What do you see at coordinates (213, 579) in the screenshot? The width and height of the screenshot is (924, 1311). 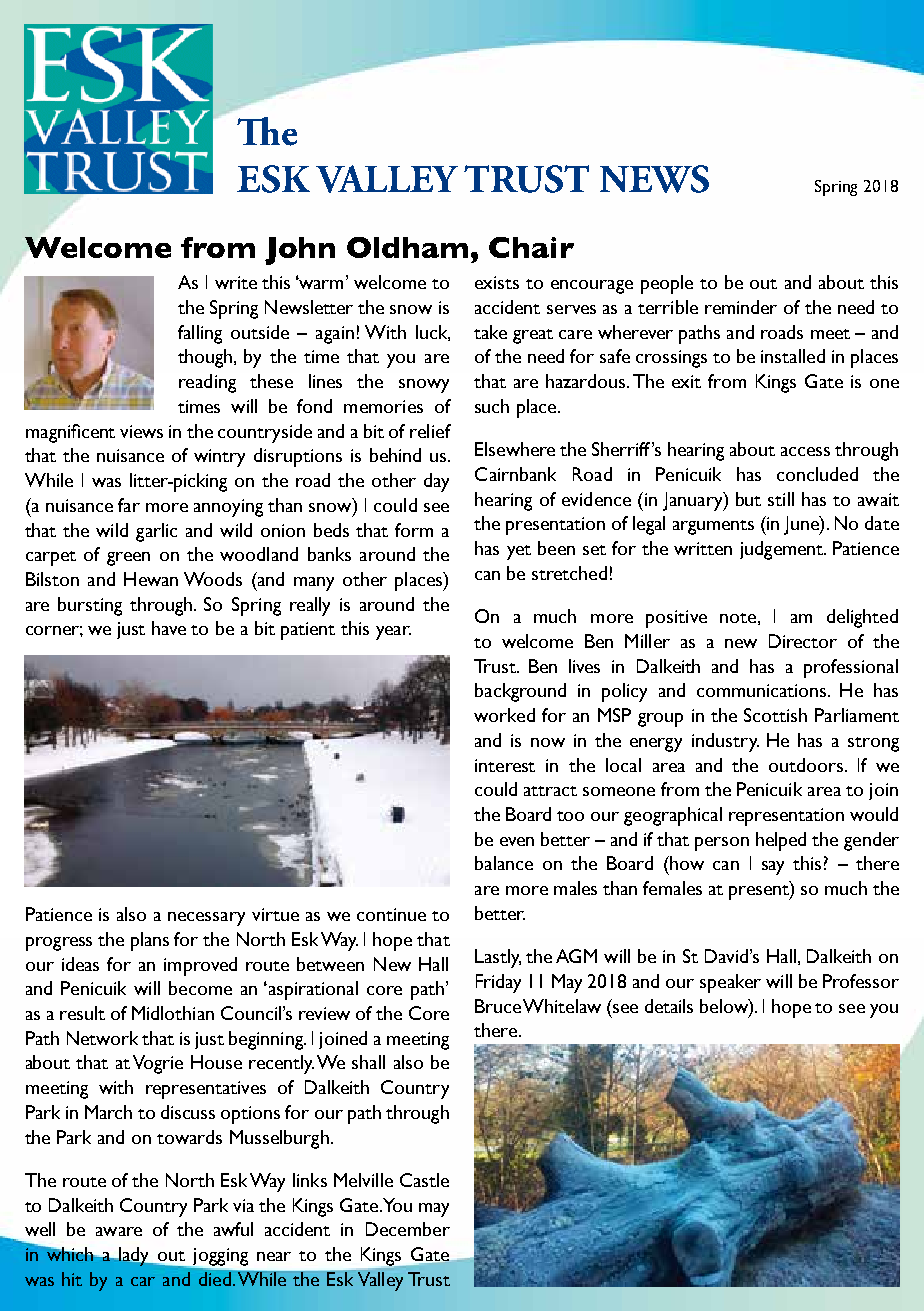 I see `Woods` at bounding box center [213, 579].
